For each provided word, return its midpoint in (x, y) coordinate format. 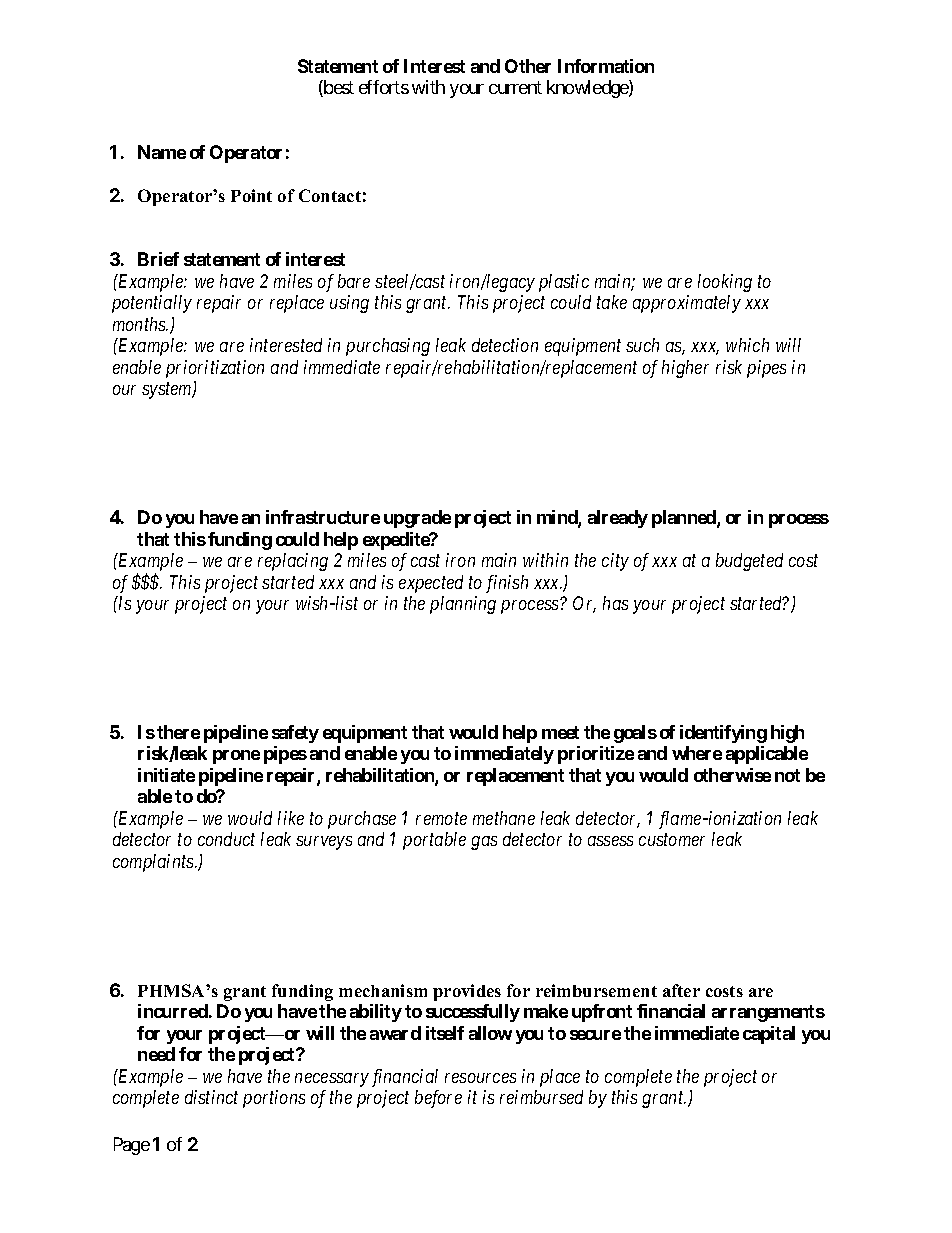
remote (441, 819)
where (697, 753)
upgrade (417, 519)
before (438, 1099)
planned (685, 519)
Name (162, 152)
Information (606, 66)
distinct (211, 1097)
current (515, 88)
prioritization (215, 369)
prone (236, 757)
